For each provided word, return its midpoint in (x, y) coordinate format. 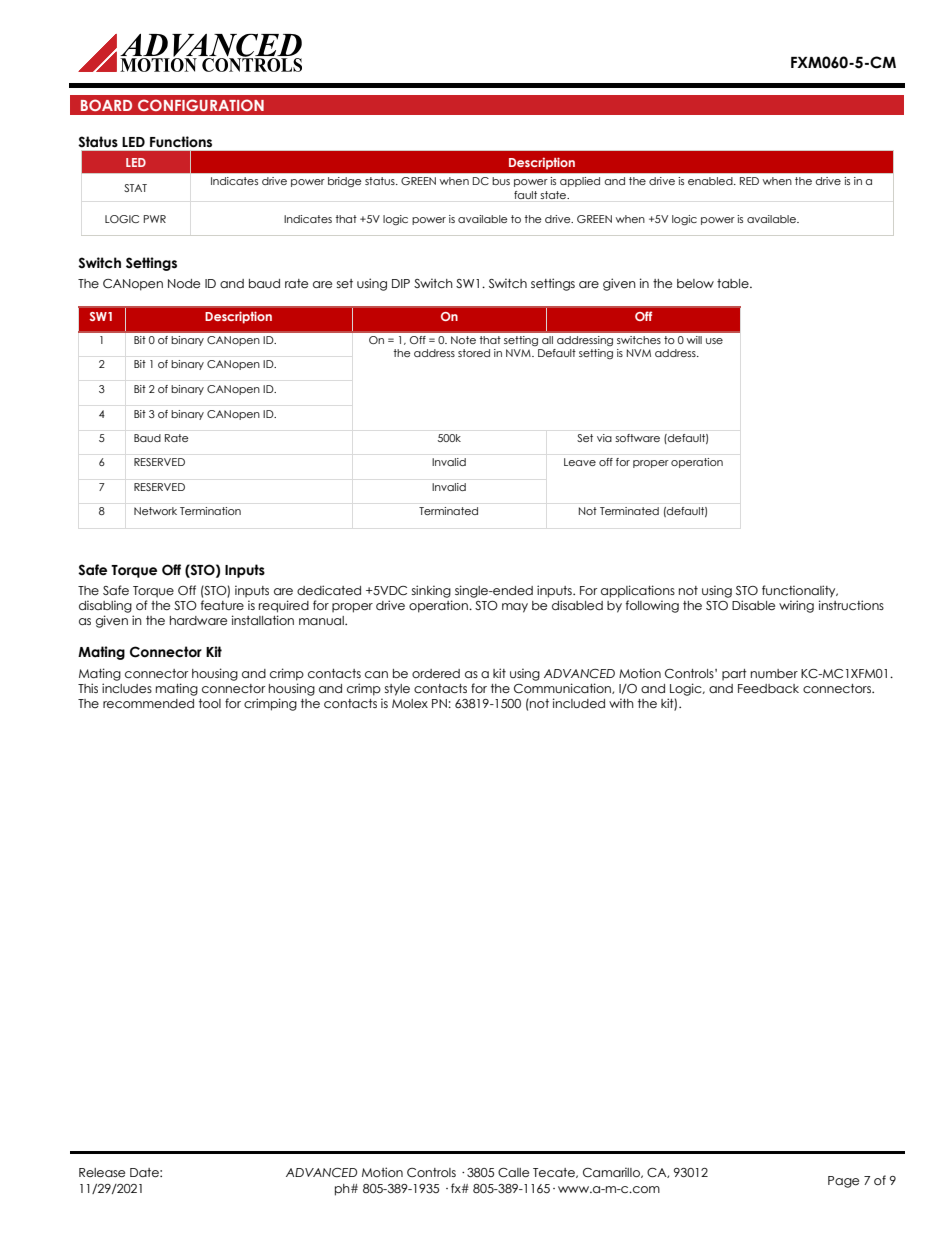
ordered (436, 674)
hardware (198, 620)
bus (501, 181)
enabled (711, 181)
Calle (513, 1173)
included (579, 703)
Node (184, 284)
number (774, 674)
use (714, 341)
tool (210, 704)
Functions (181, 141)
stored (474, 353)
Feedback (768, 688)
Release (102, 1173)
